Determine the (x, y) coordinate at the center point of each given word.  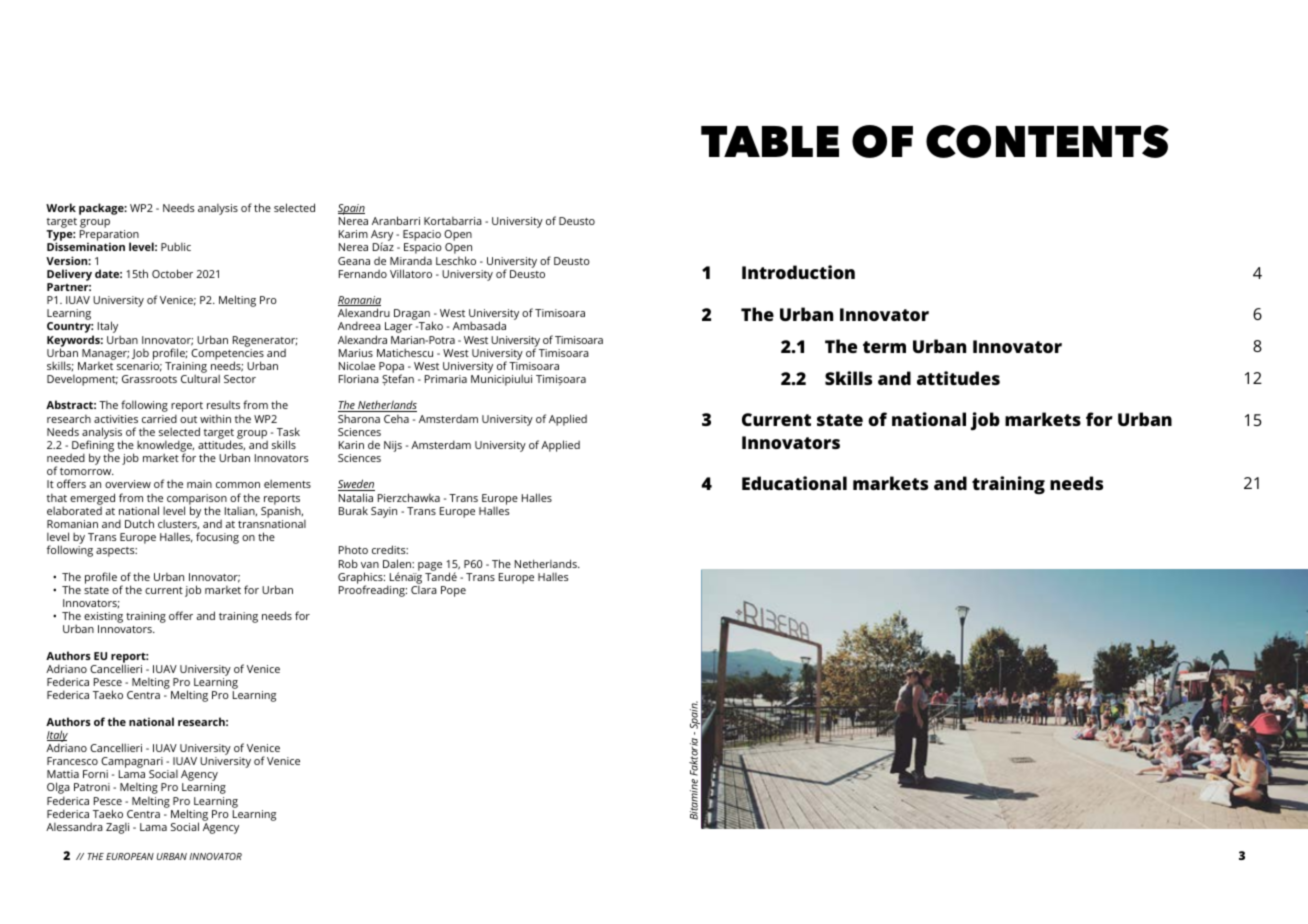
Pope (453, 591)
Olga (58, 789)
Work (61, 207)
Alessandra (74, 827)
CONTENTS (1047, 141)
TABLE (770, 141)
